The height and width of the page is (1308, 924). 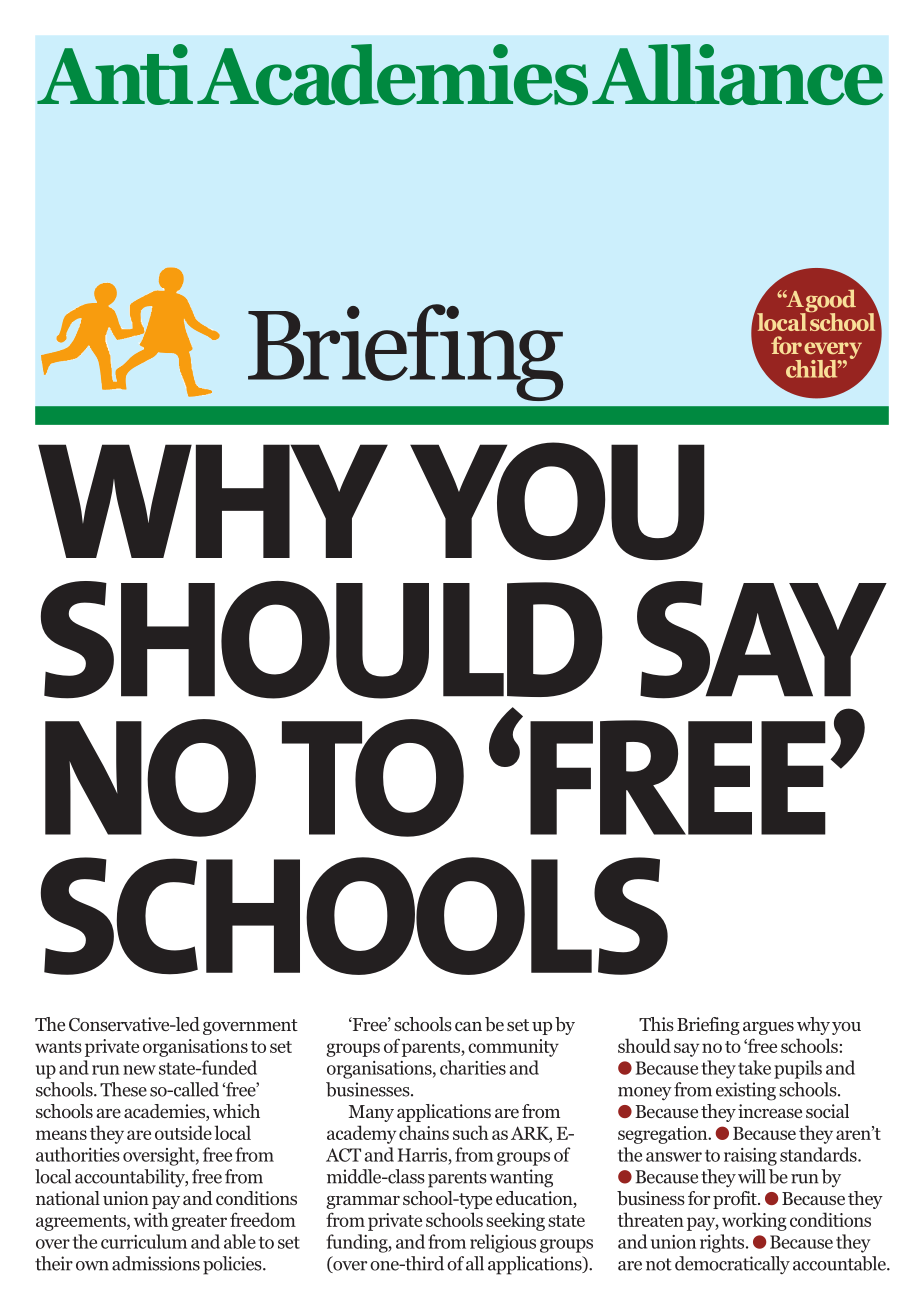 I want to click on religious, so click(x=503, y=1243).
